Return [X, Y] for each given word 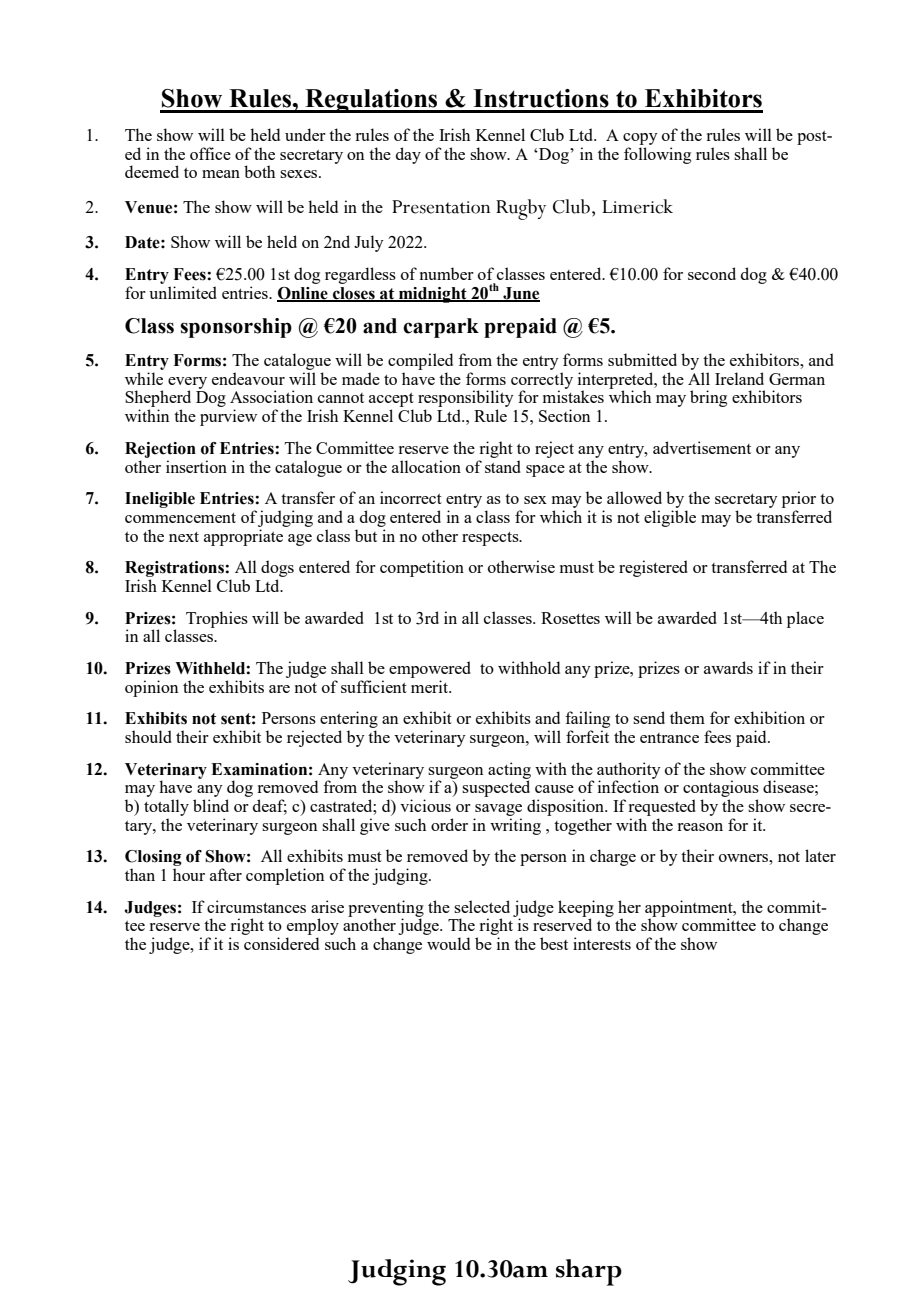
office [210, 153]
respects [491, 539]
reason [700, 827]
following [657, 155]
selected [482, 906]
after [226, 874]
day [408, 155]
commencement [180, 518]
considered [281, 943]
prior [799, 499]
